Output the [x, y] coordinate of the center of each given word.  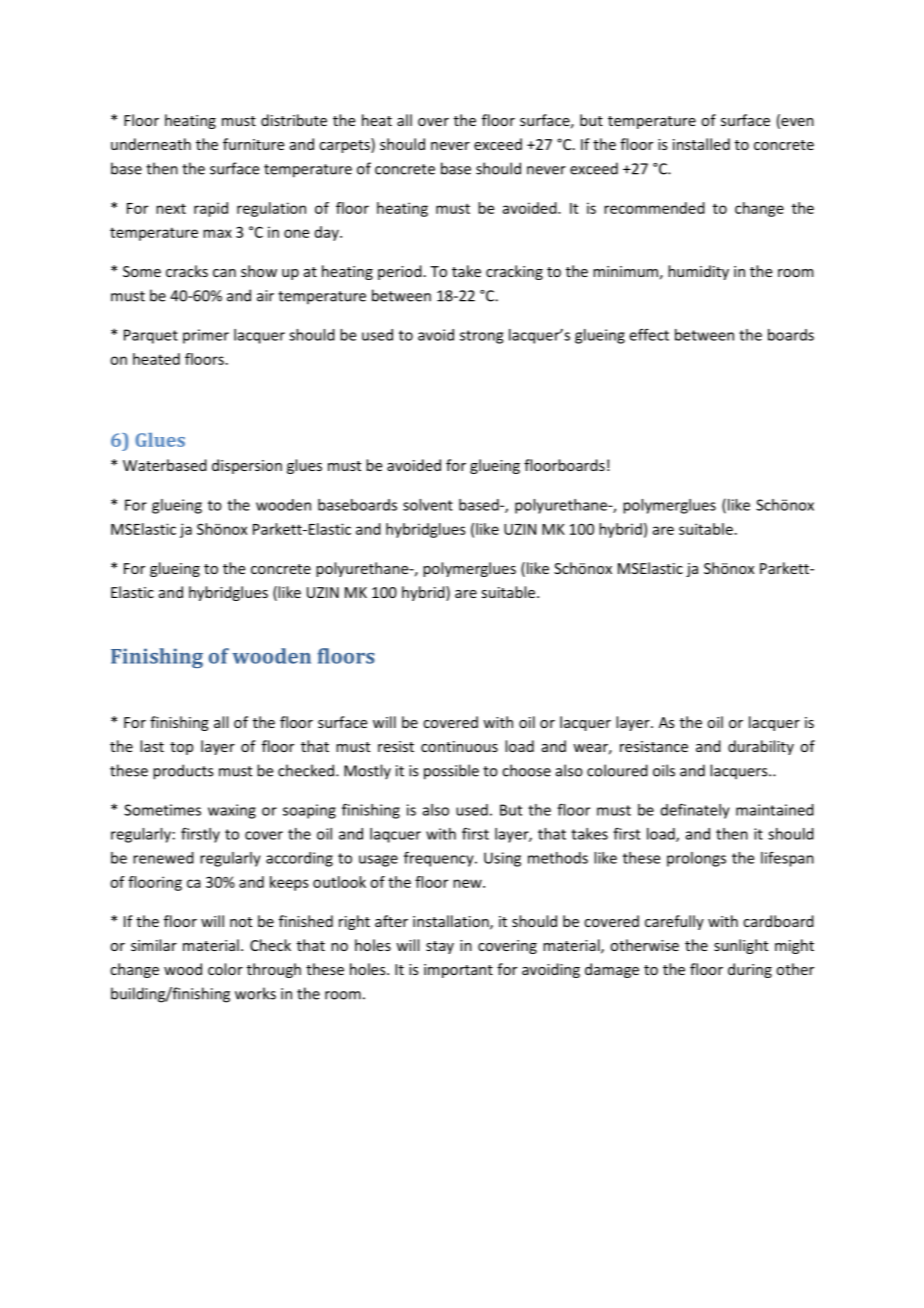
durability [761, 747]
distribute [294, 120]
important [458, 971]
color [225, 969]
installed [701, 144]
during [750, 970]
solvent [428, 505]
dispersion [247, 466]
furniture [253, 144]
